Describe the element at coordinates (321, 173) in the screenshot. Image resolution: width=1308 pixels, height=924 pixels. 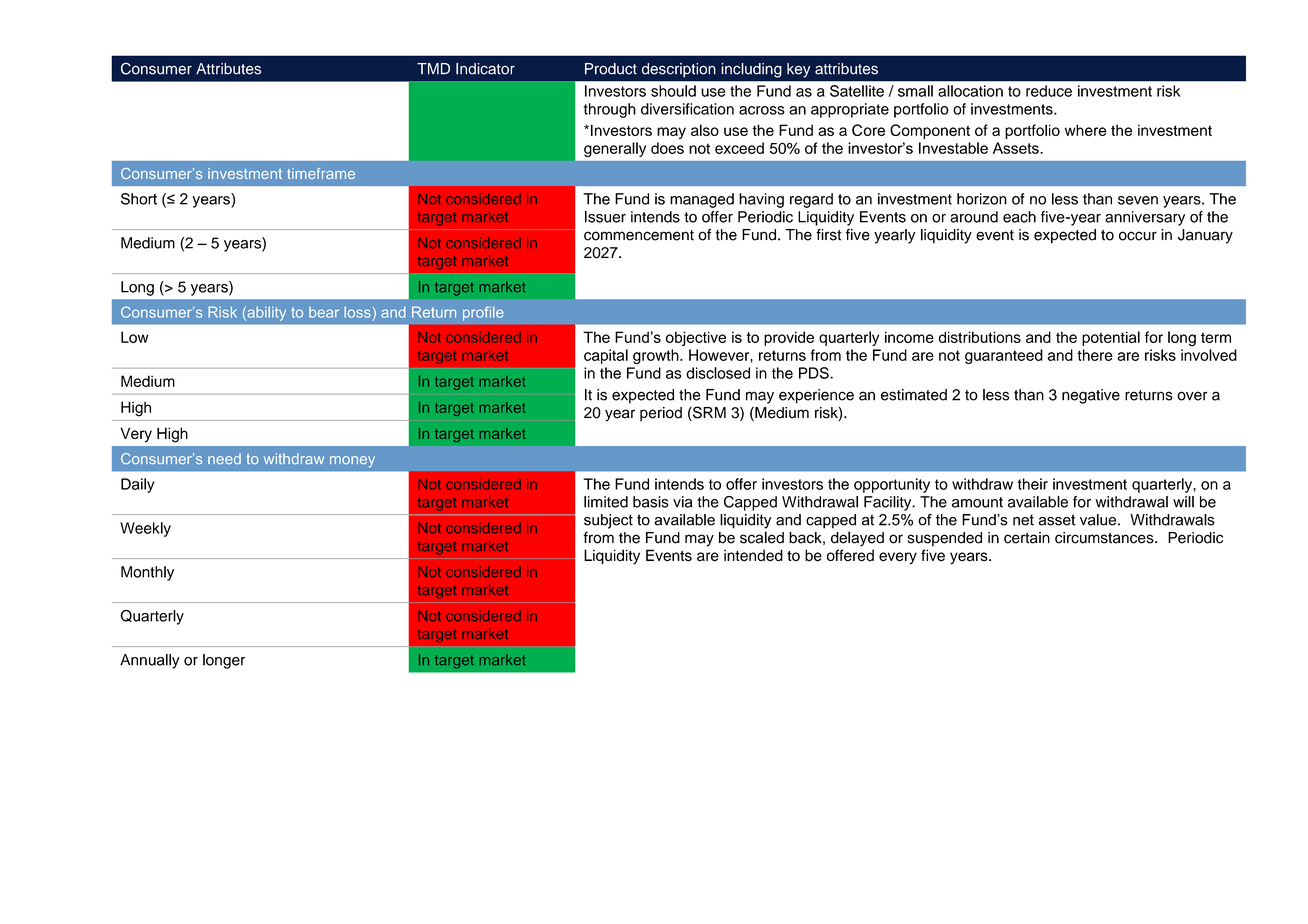
I see `timeframe` at that location.
